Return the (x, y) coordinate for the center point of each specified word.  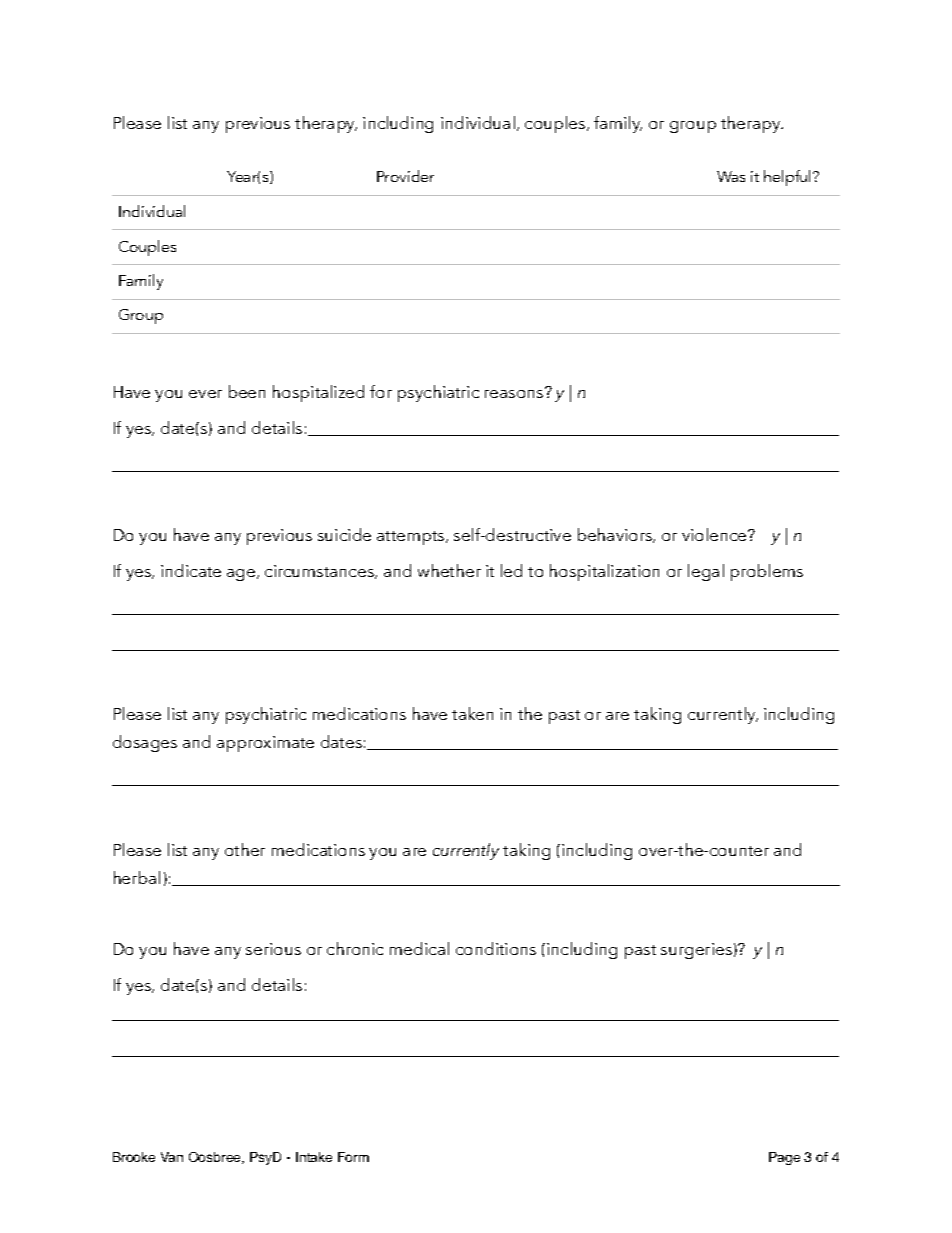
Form (353, 1157)
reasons (515, 393)
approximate (265, 744)
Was (731, 176)
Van (172, 1157)
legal (706, 572)
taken (472, 713)
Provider (405, 176)
